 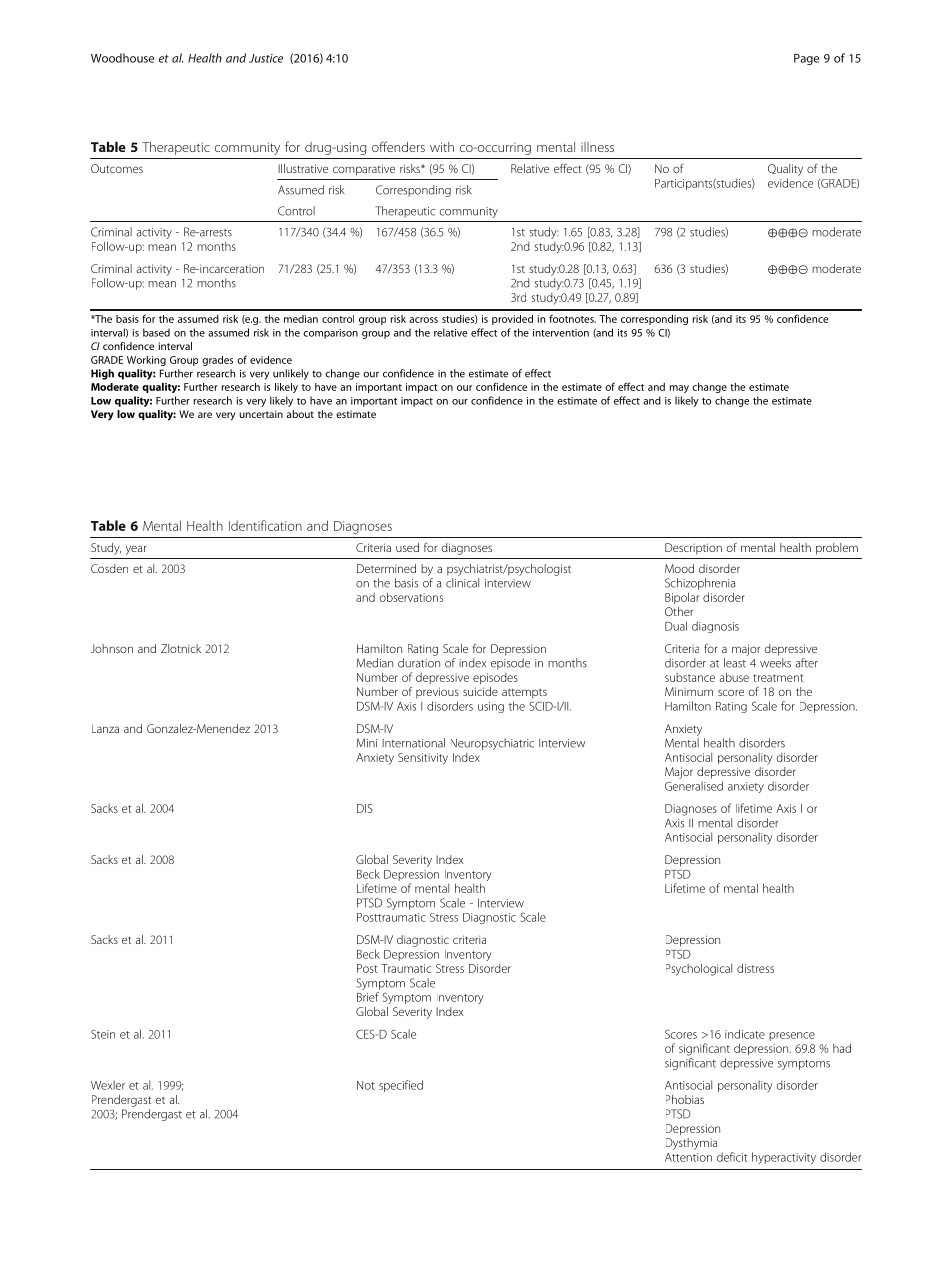 What do you see at coordinates (715, 627) in the screenshot?
I see `diagnosis` at bounding box center [715, 627].
